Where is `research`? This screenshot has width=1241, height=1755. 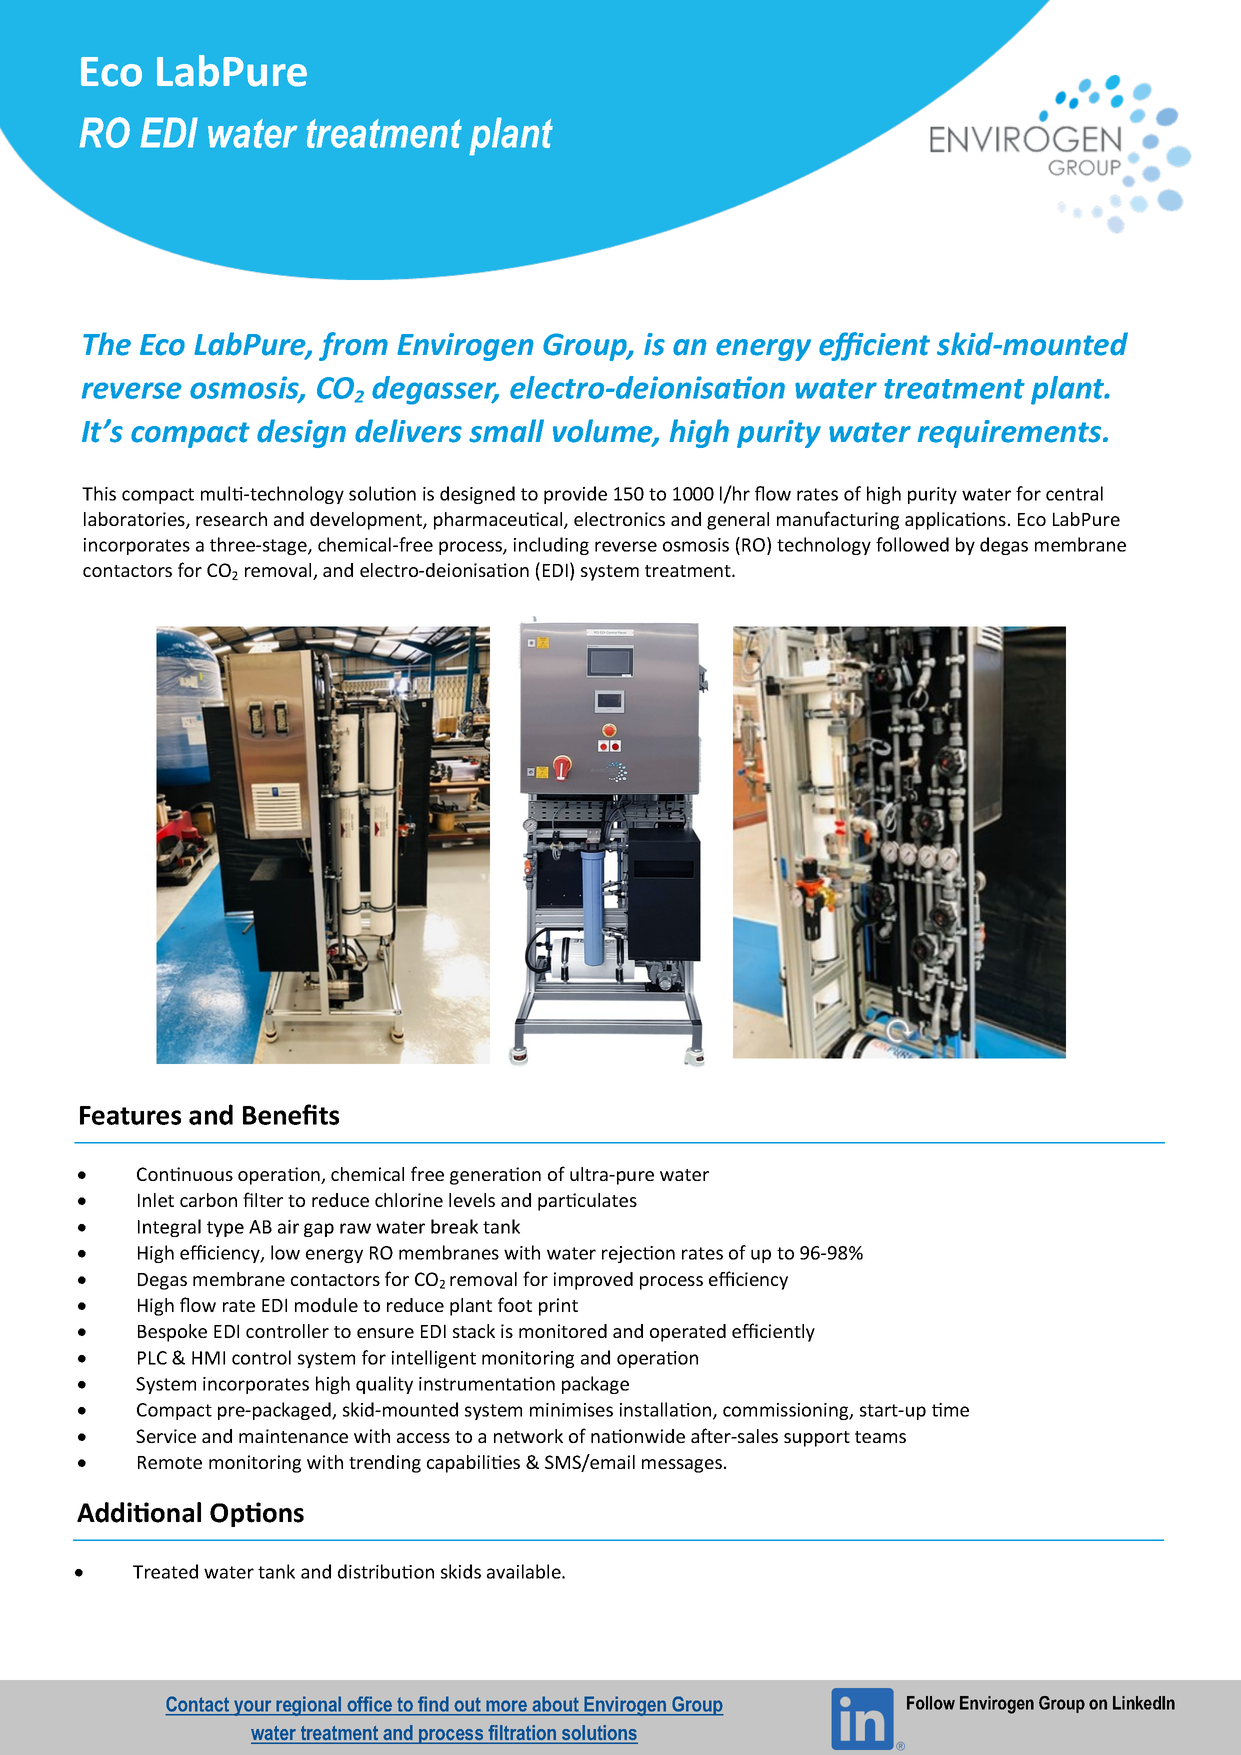
research is located at coordinates (231, 519).
